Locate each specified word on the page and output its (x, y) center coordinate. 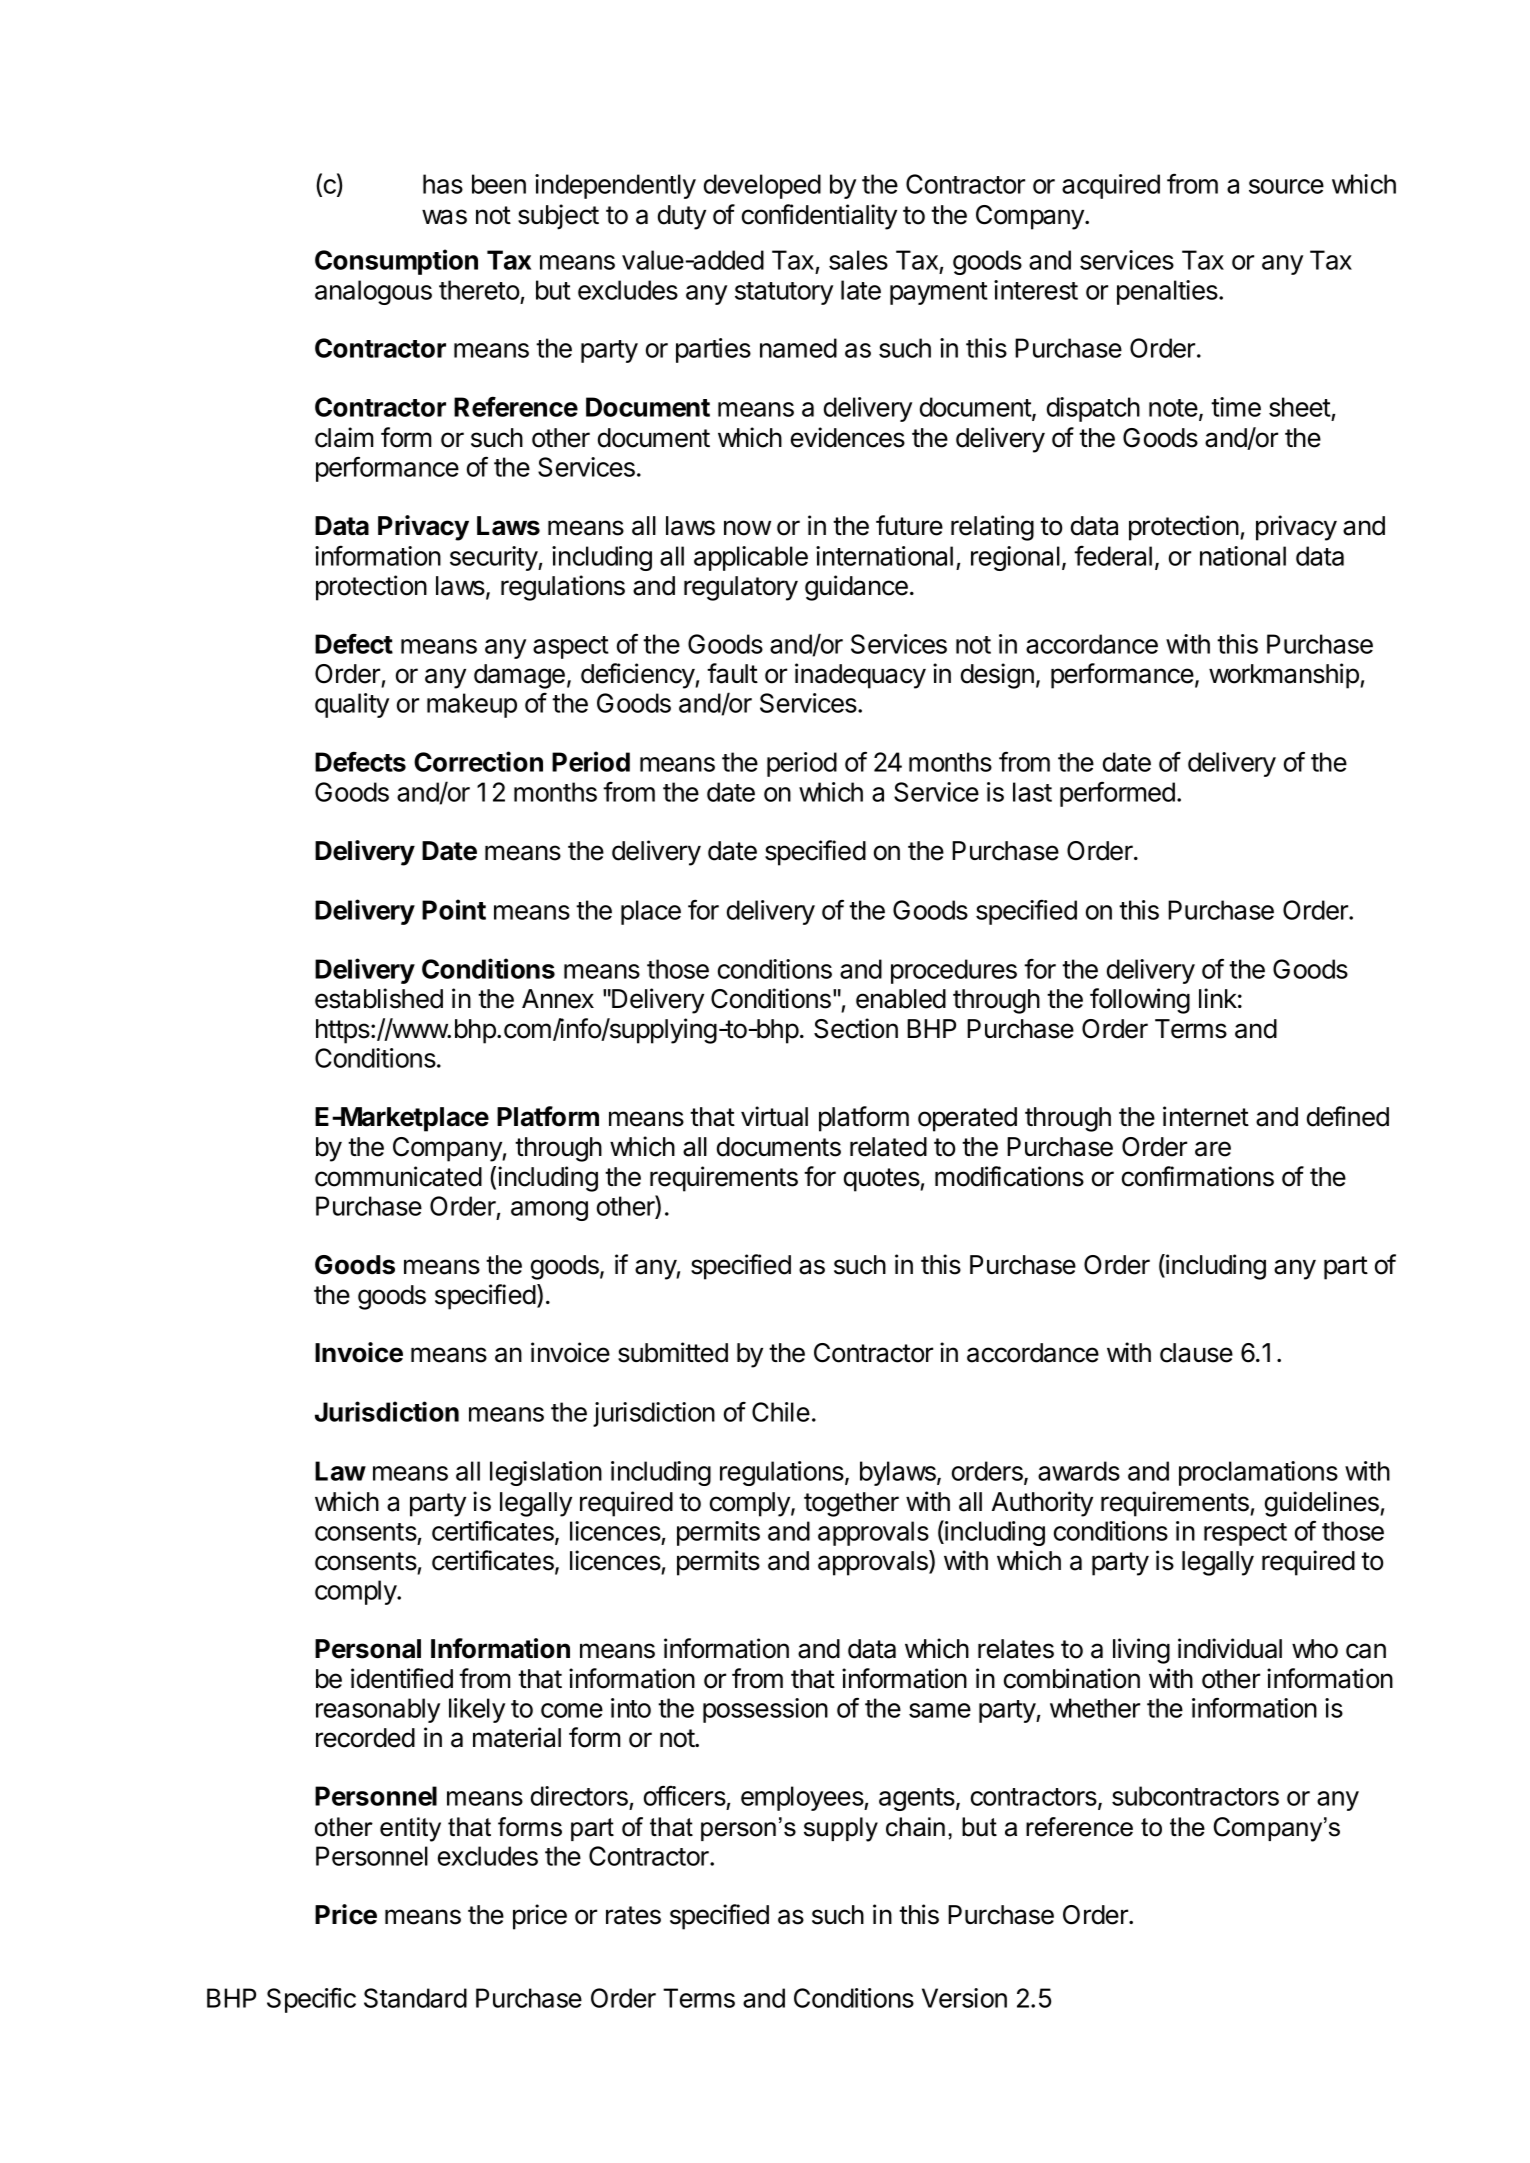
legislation (546, 1473)
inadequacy (860, 676)
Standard (415, 1998)
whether (1095, 1708)
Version (964, 1998)
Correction (478, 761)
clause (1196, 1353)
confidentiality (819, 217)
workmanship (1285, 676)
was (444, 217)
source (1286, 186)
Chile (781, 1412)
